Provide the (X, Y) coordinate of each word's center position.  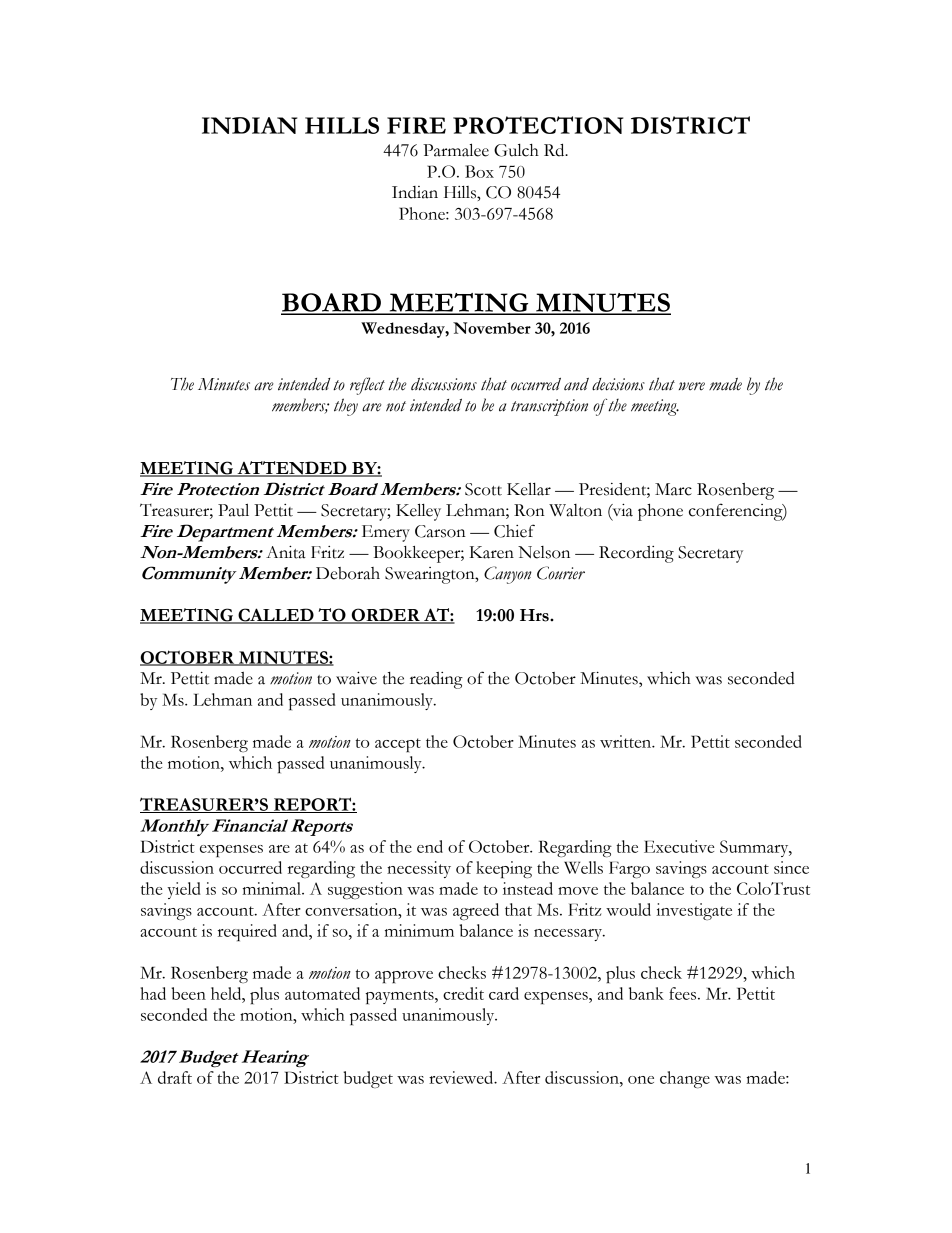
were (692, 386)
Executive (679, 846)
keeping (504, 869)
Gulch (516, 150)
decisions (618, 384)
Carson (440, 531)
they (346, 407)
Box (479, 171)
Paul (233, 510)
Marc (673, 489)
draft (175, 1077)
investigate (694, 911)
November (492, 328)
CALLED (276, 616)
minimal (273, 888)
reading (436, 680)
